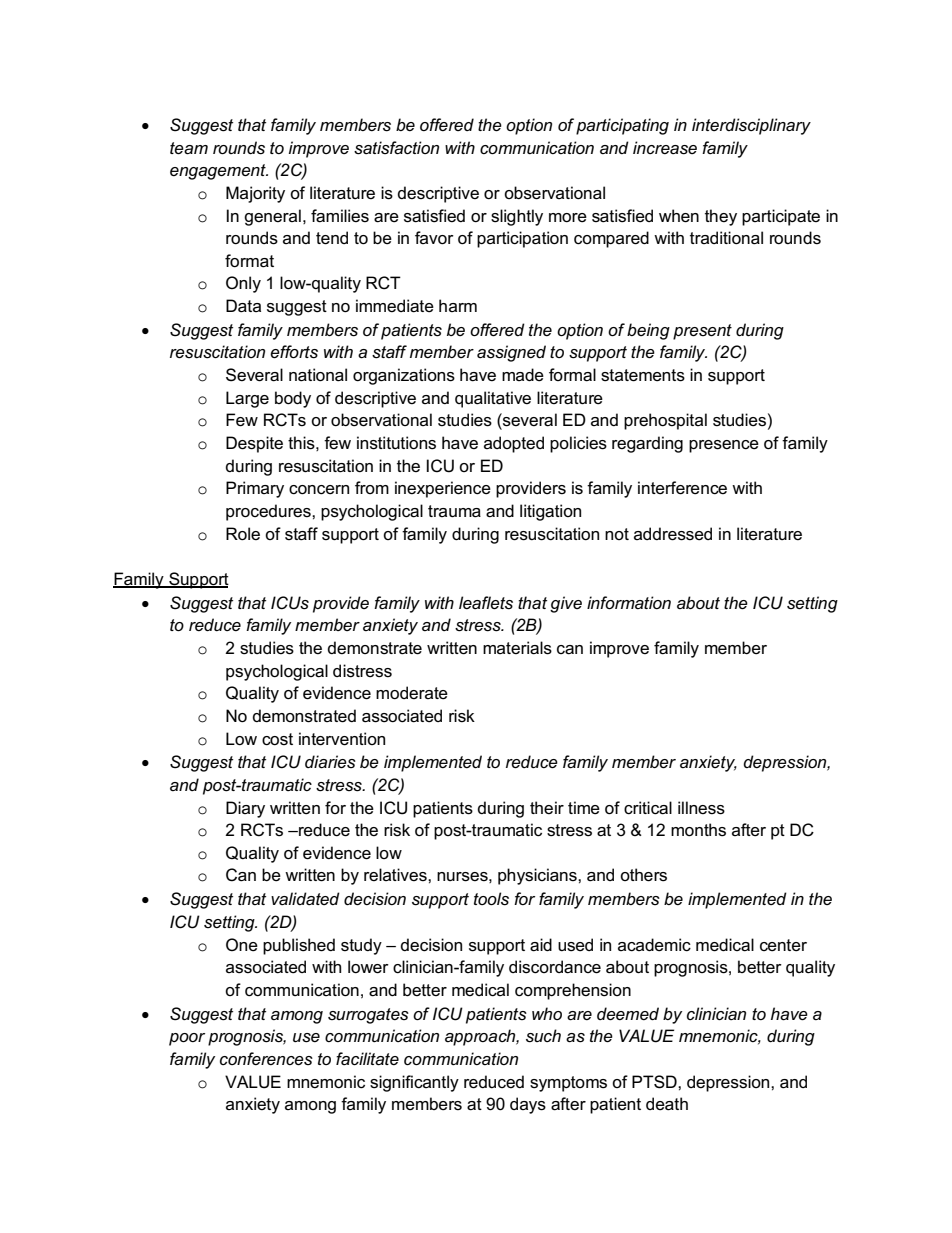 Image resolution: width=952 pixels, height=1233 pixels. What do you see at coordinates (528, 1105) in the image?
I see `days` at bounding box center [528, 1105].
